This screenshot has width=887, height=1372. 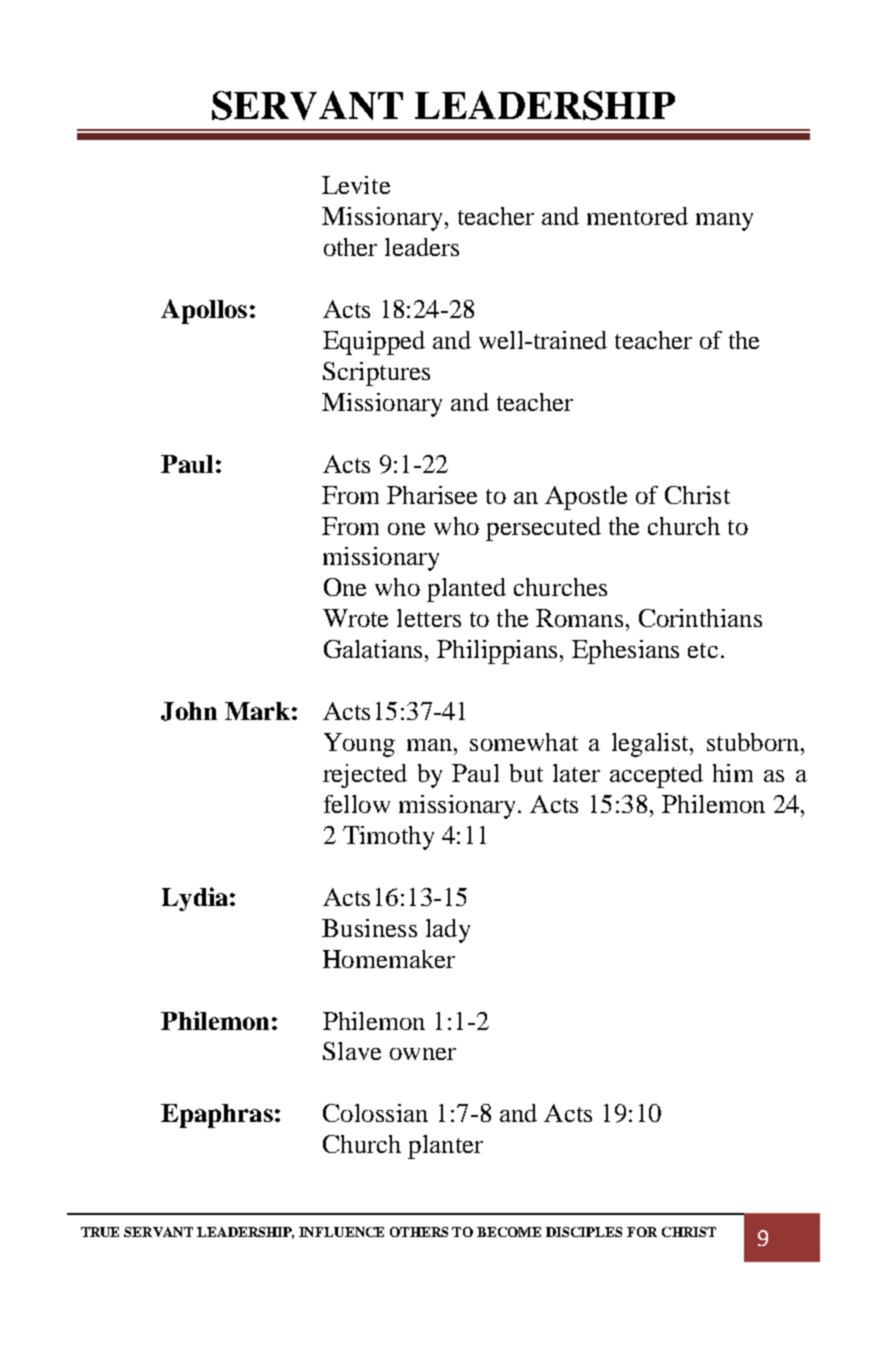 What do you see at coordinates (700, 618) in the screenshot?
I see `Corinthians` at bounding box center [700, 618].
